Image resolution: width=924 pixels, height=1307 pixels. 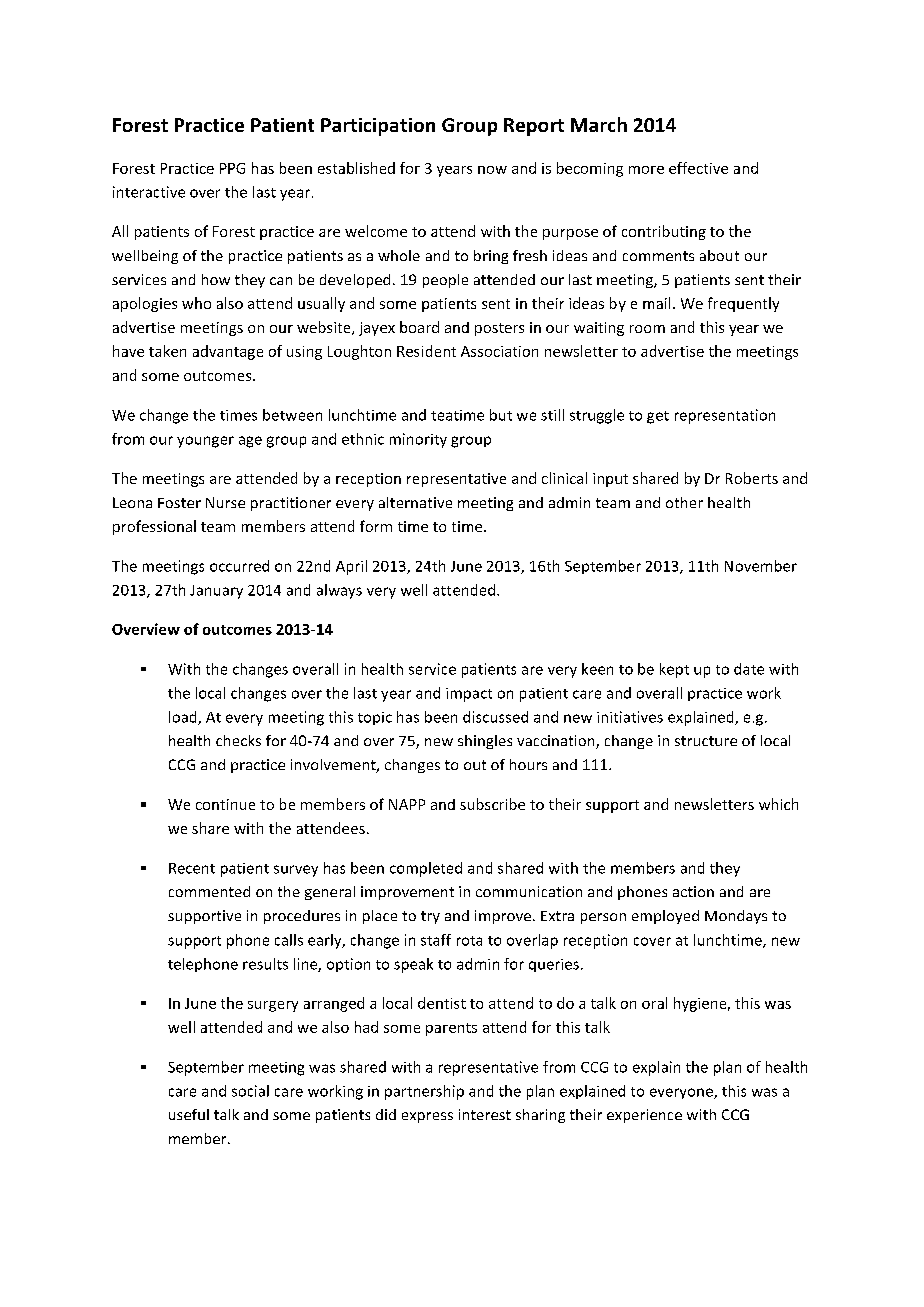 What do you see at coordinates (492, 170) in the screenshot?
I see `now` at bounding box center [492, 170].
